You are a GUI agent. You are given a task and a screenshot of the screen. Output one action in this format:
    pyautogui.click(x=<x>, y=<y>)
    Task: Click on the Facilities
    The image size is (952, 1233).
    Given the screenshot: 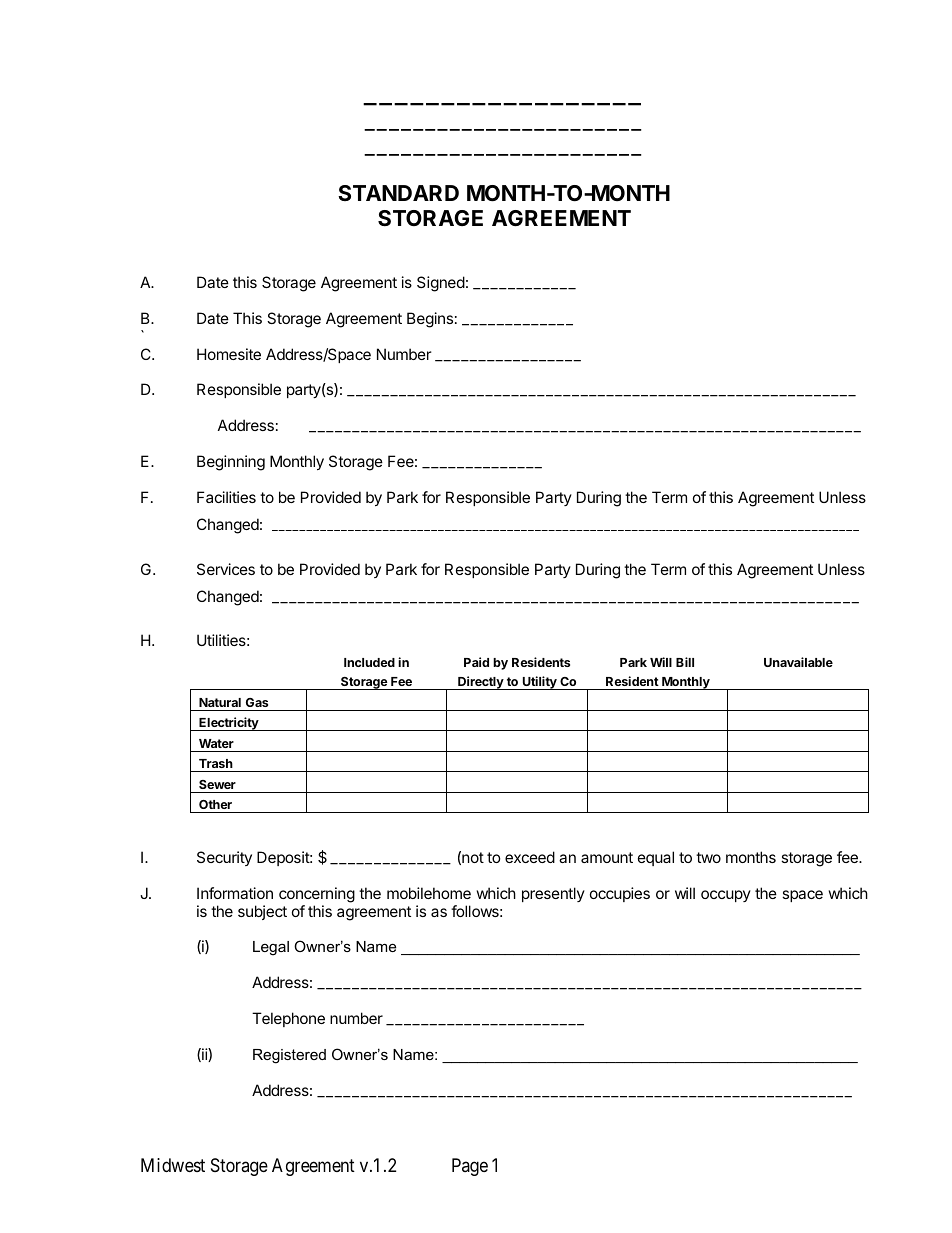 What is the action you would take?
    pyautogui.click(x=226, y=497)
